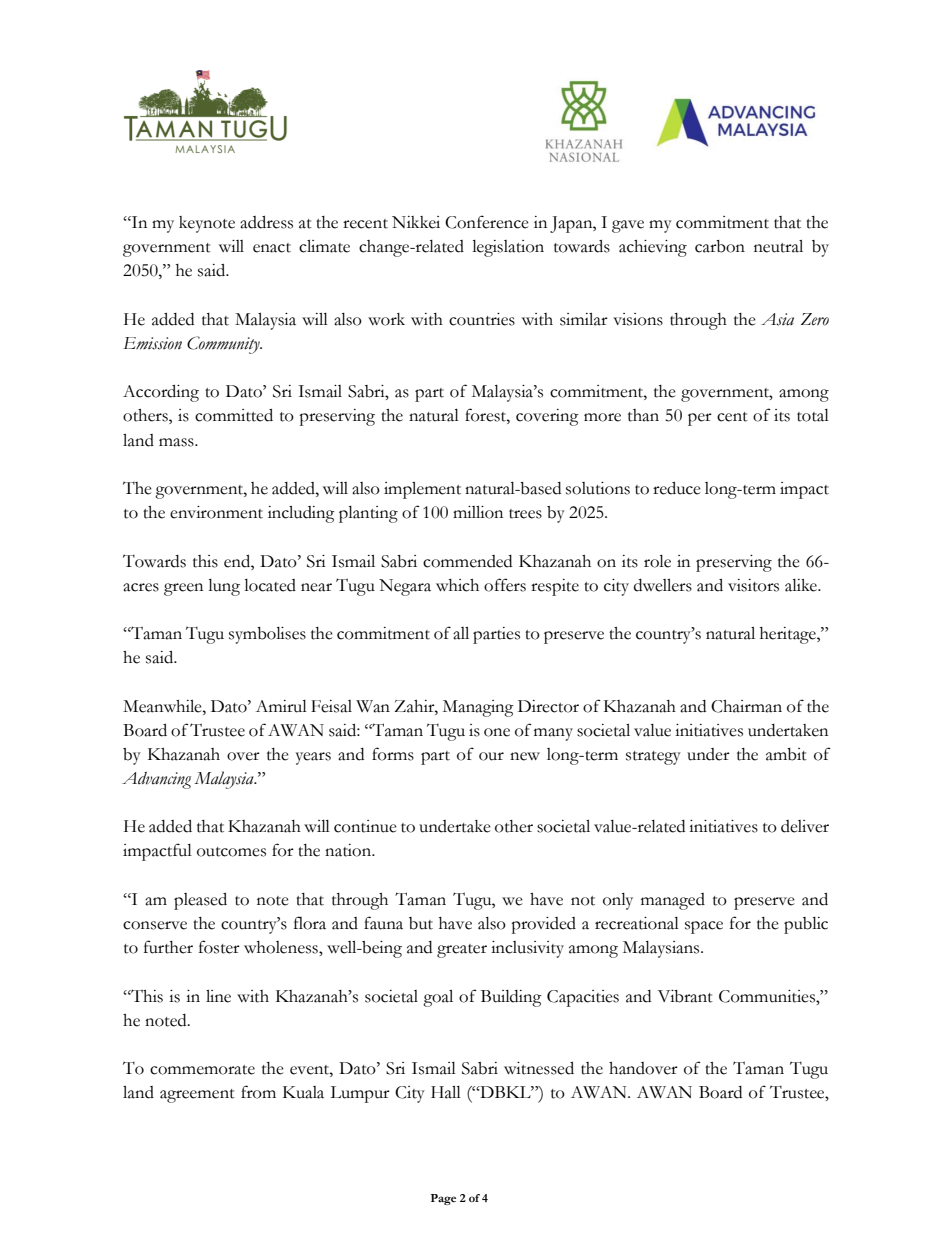  What do you see at coordinates (753, 585) in the document?
I see `visitors` at bounding box center [753, 585].
